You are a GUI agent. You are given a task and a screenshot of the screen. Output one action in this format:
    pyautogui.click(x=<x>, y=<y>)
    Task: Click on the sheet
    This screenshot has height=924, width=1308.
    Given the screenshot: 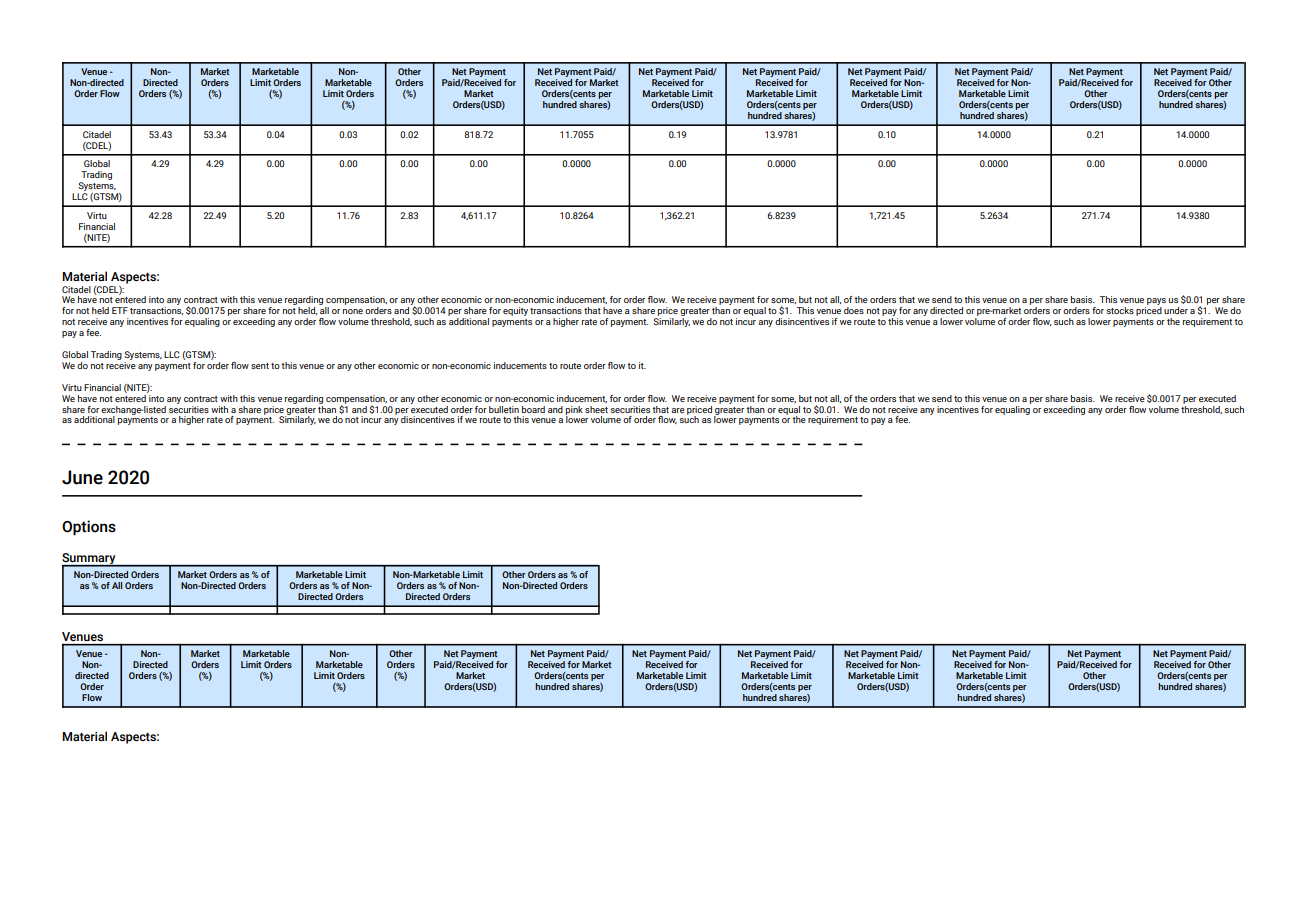 What is the action you would take?
    pyautogui.click(x=596, y=409)
